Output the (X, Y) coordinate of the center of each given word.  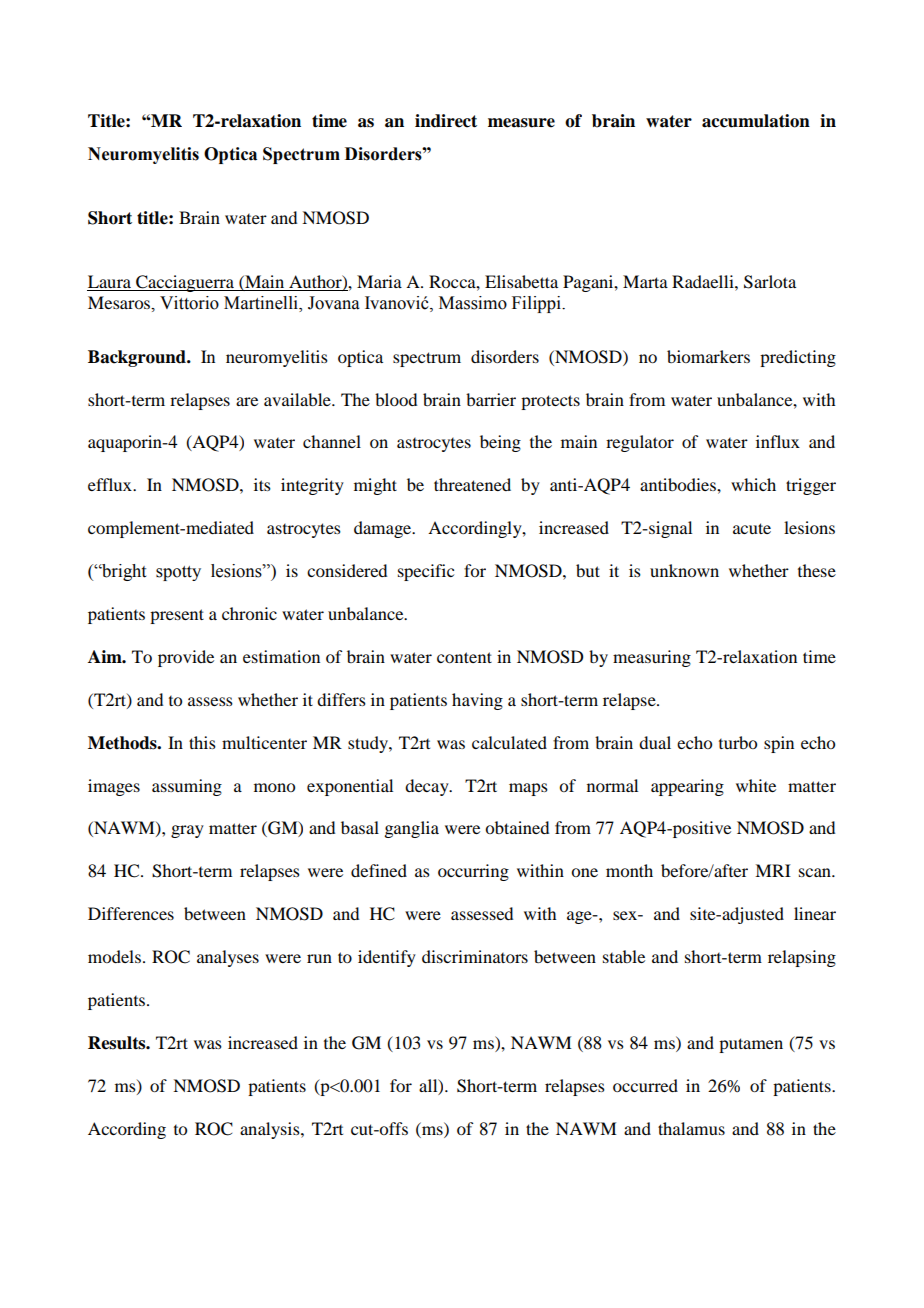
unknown (684, 570)
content (464, 657)
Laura (109, 281)
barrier (491, 399)
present (177, 616)
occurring (473, 872)
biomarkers (708, 356)
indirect (446, 121)
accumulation (756, 121)
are (247, 401)
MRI (773, 870)
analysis (271, 1130)
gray (187, 831)
